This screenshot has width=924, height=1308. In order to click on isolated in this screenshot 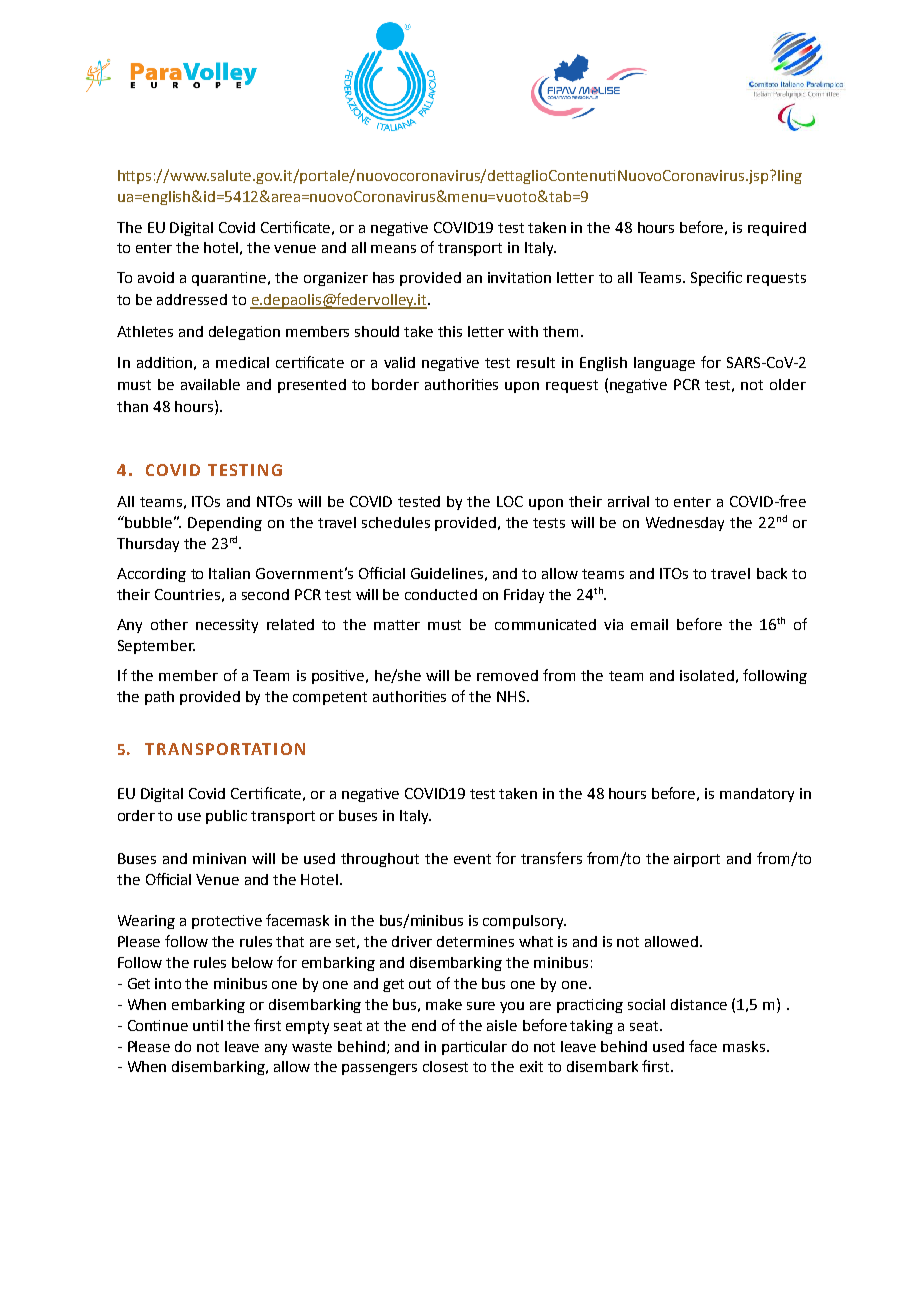, I will do `click(707, 675)`.
